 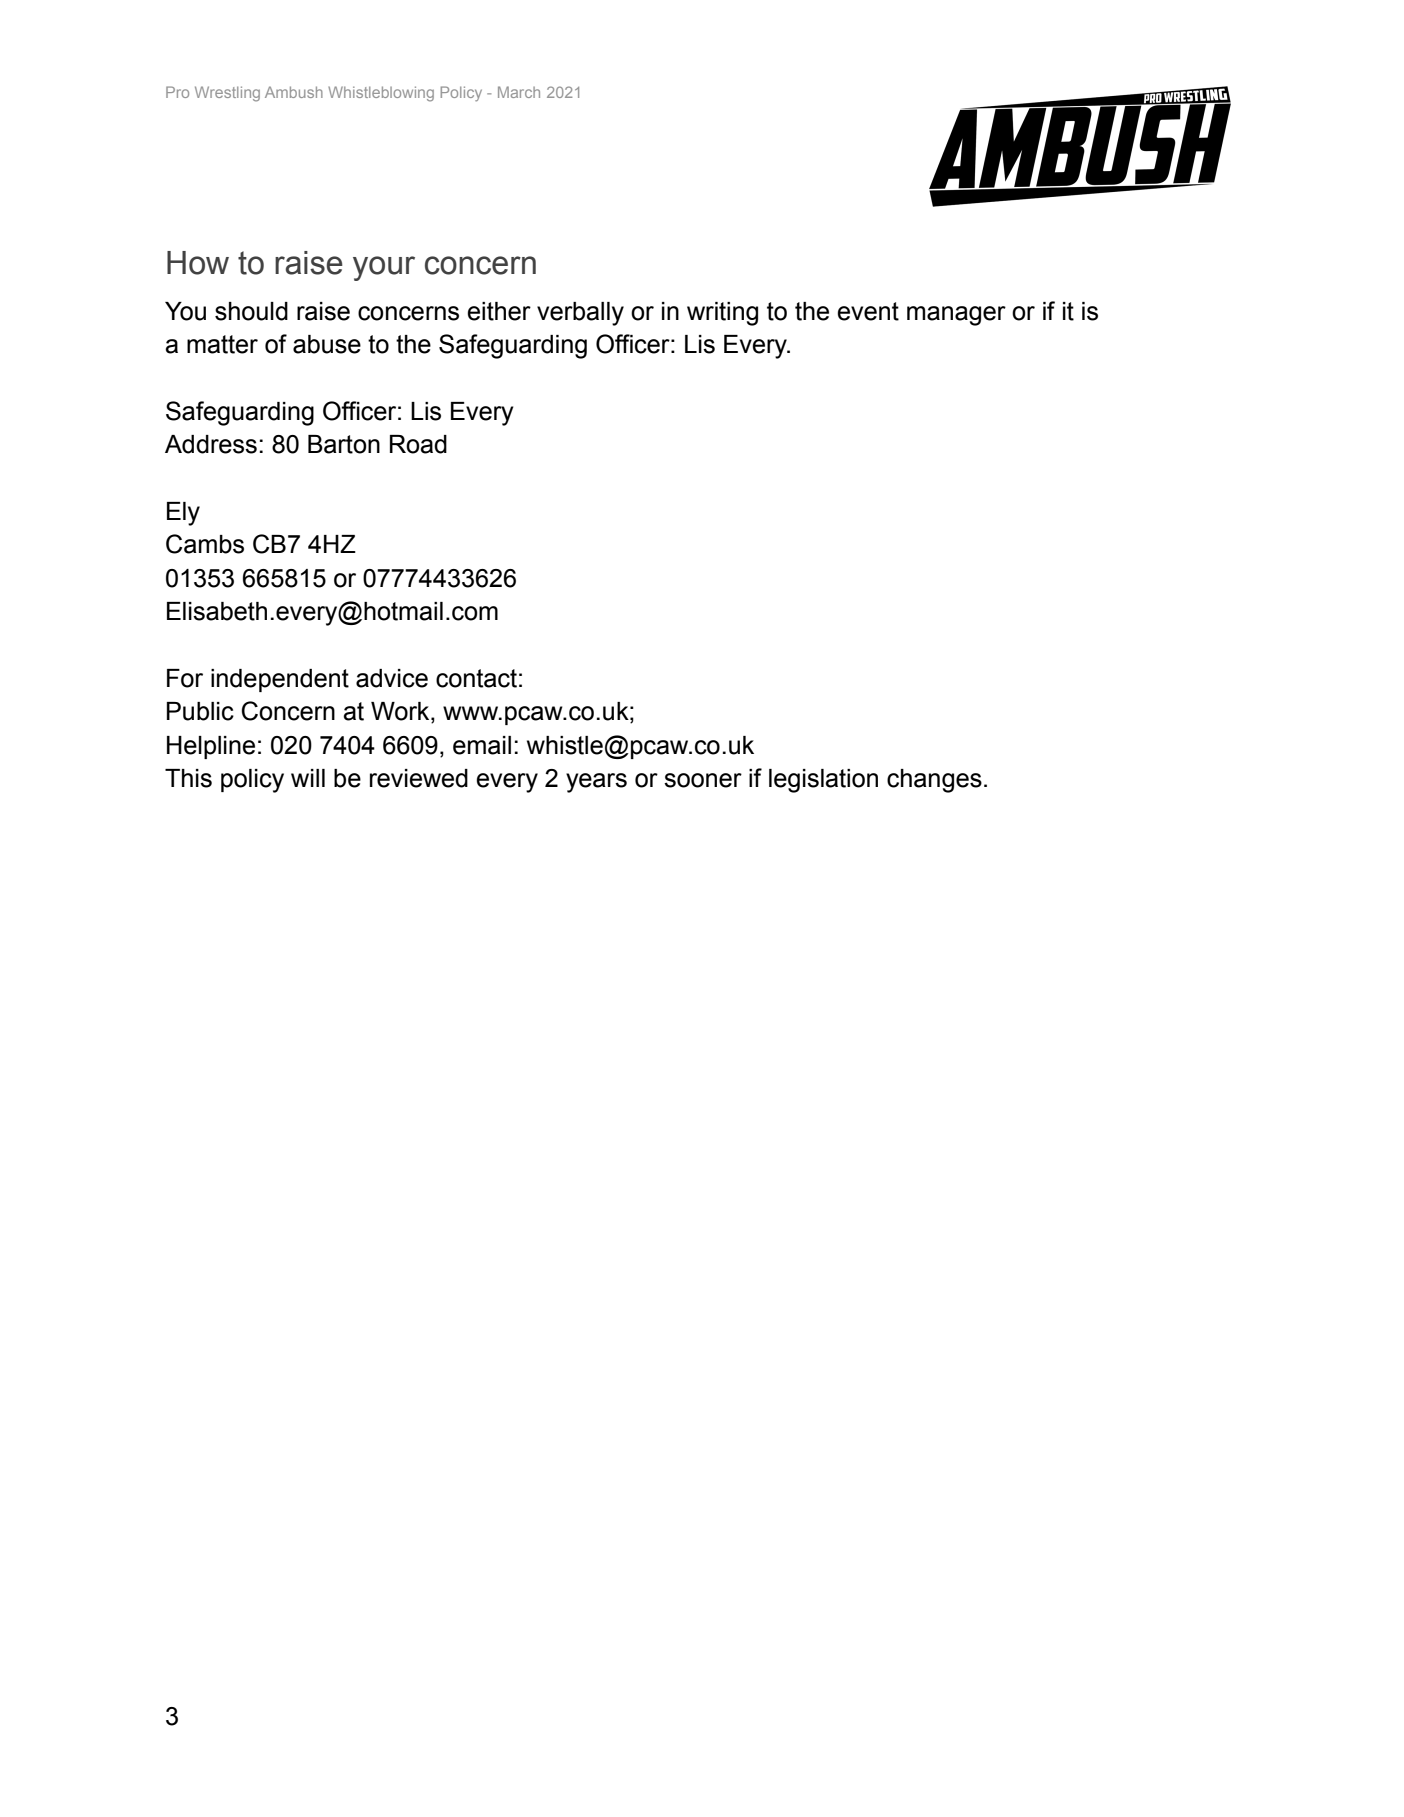 I want to click on event, so click(x=868, y=311).
